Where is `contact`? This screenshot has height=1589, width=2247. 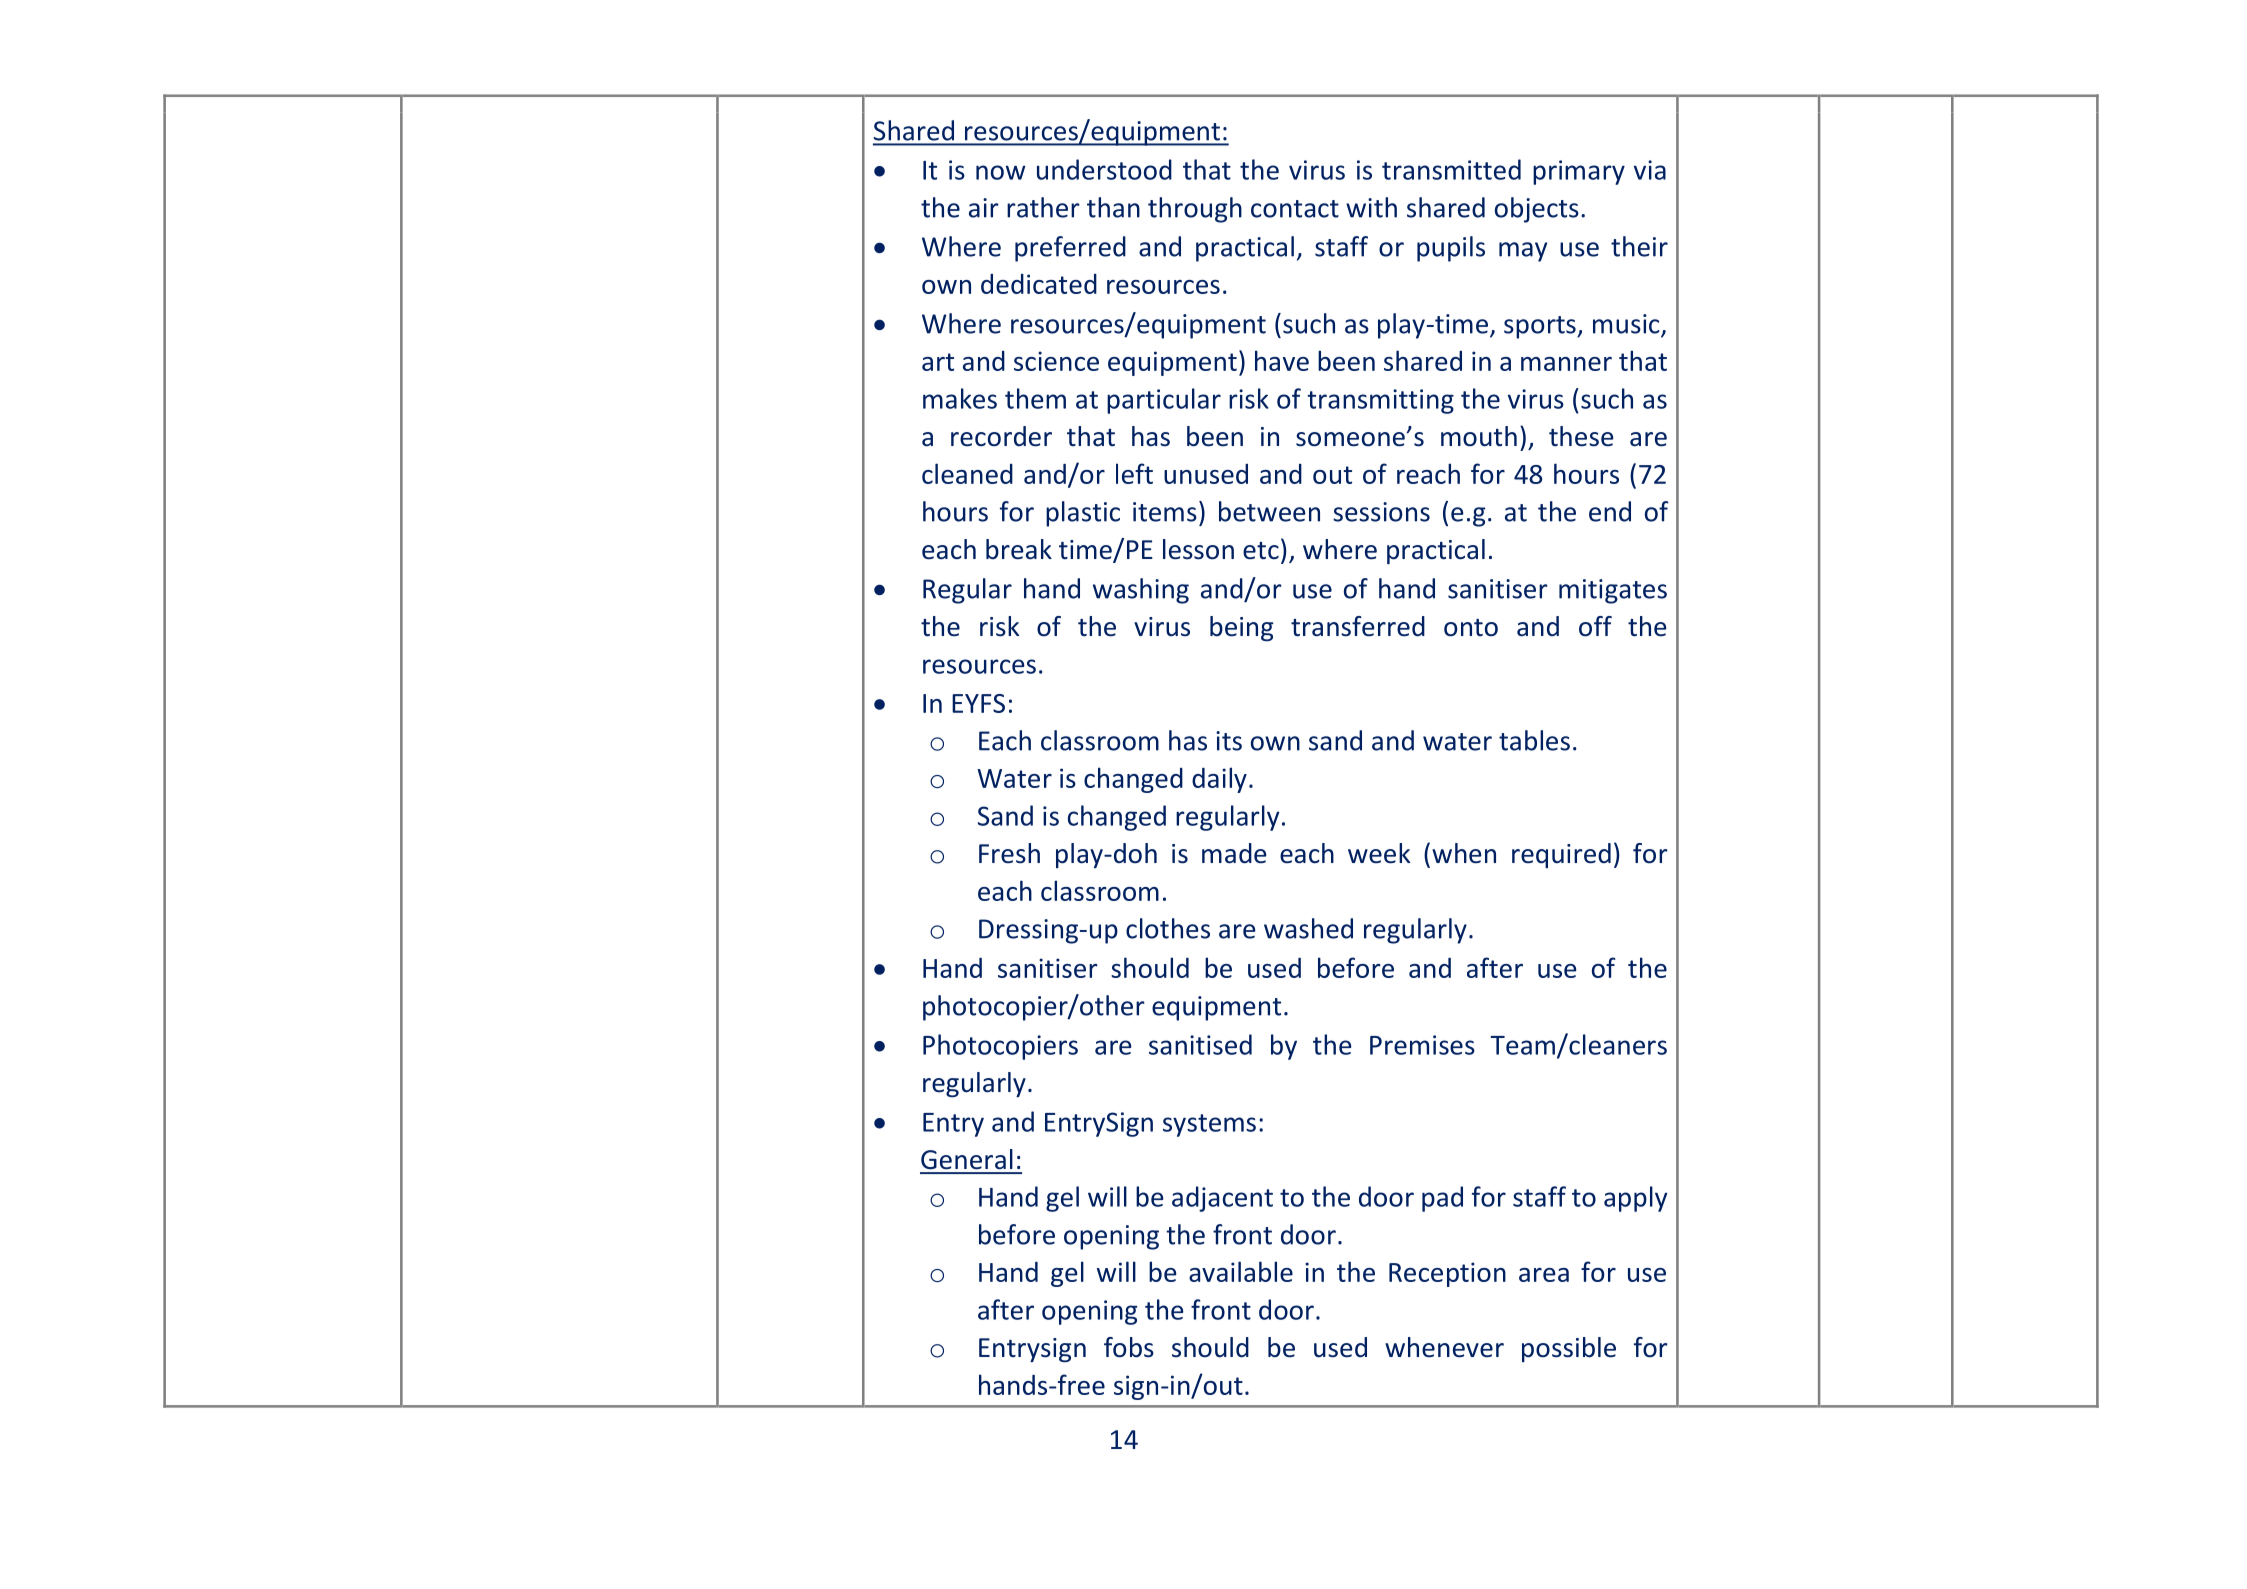 contact is located at coordinates (1295, 209).
